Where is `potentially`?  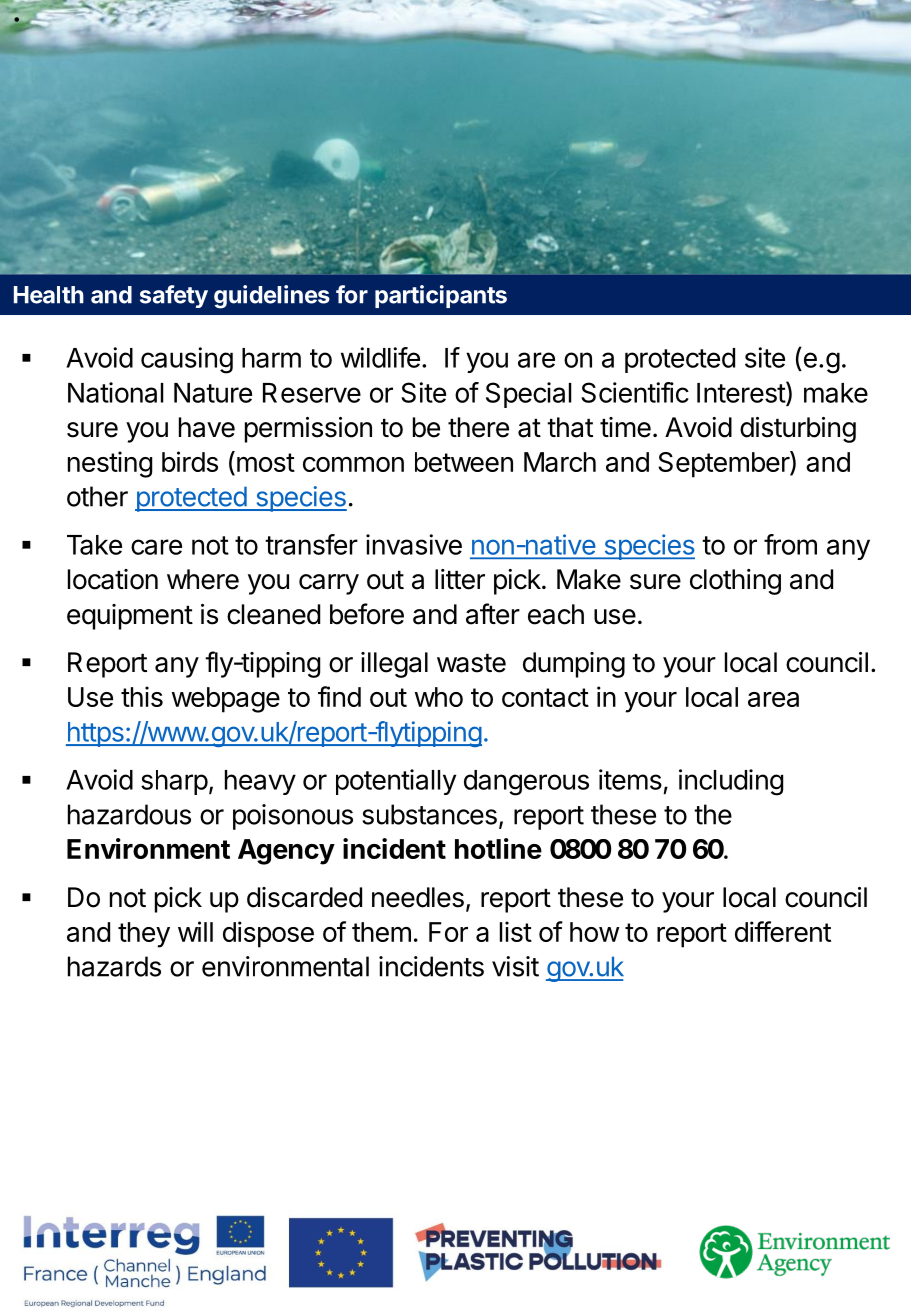
potentially is located at coordinates (396, 782).
